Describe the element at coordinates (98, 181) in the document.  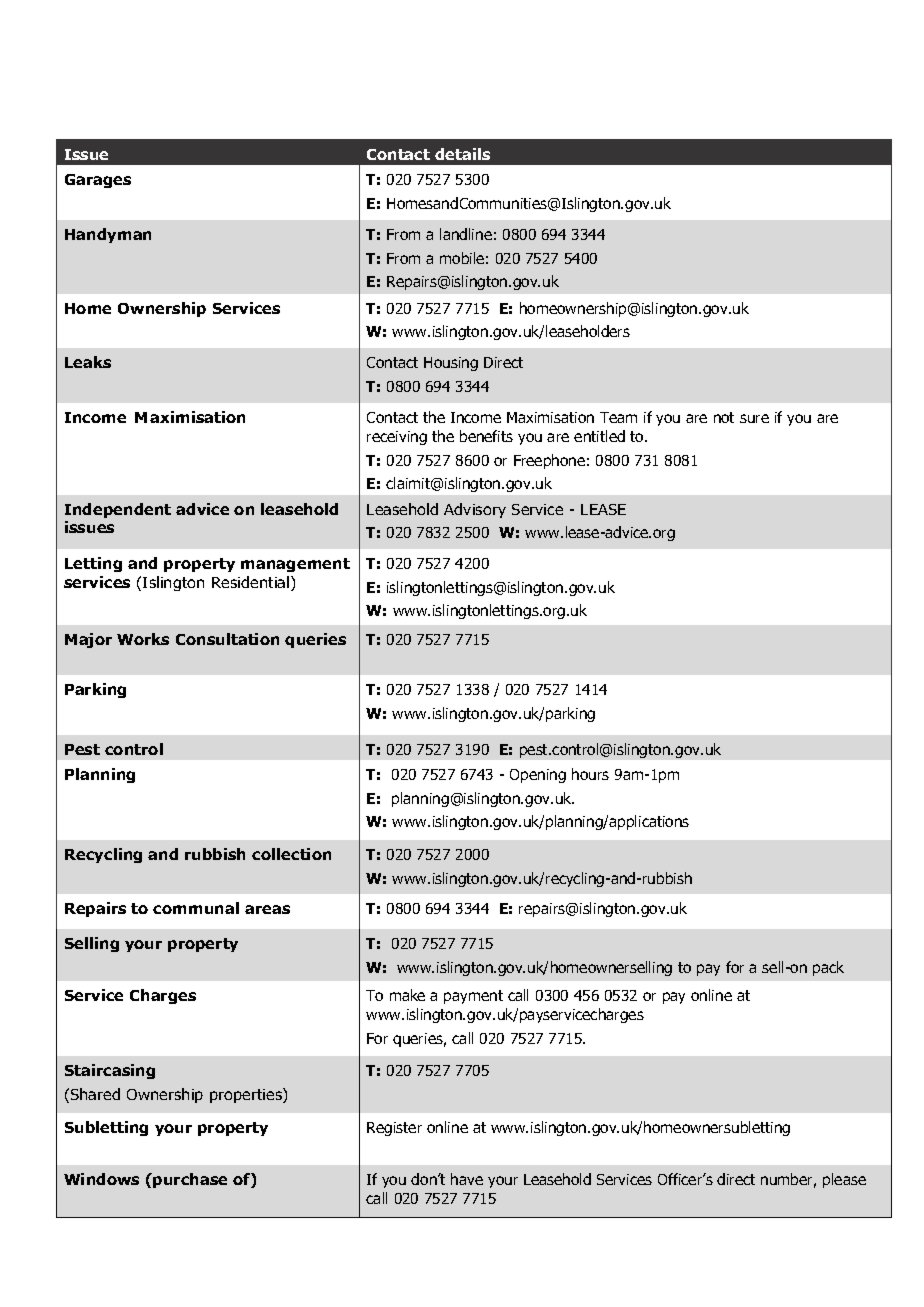
I see `Garages` at that location.
